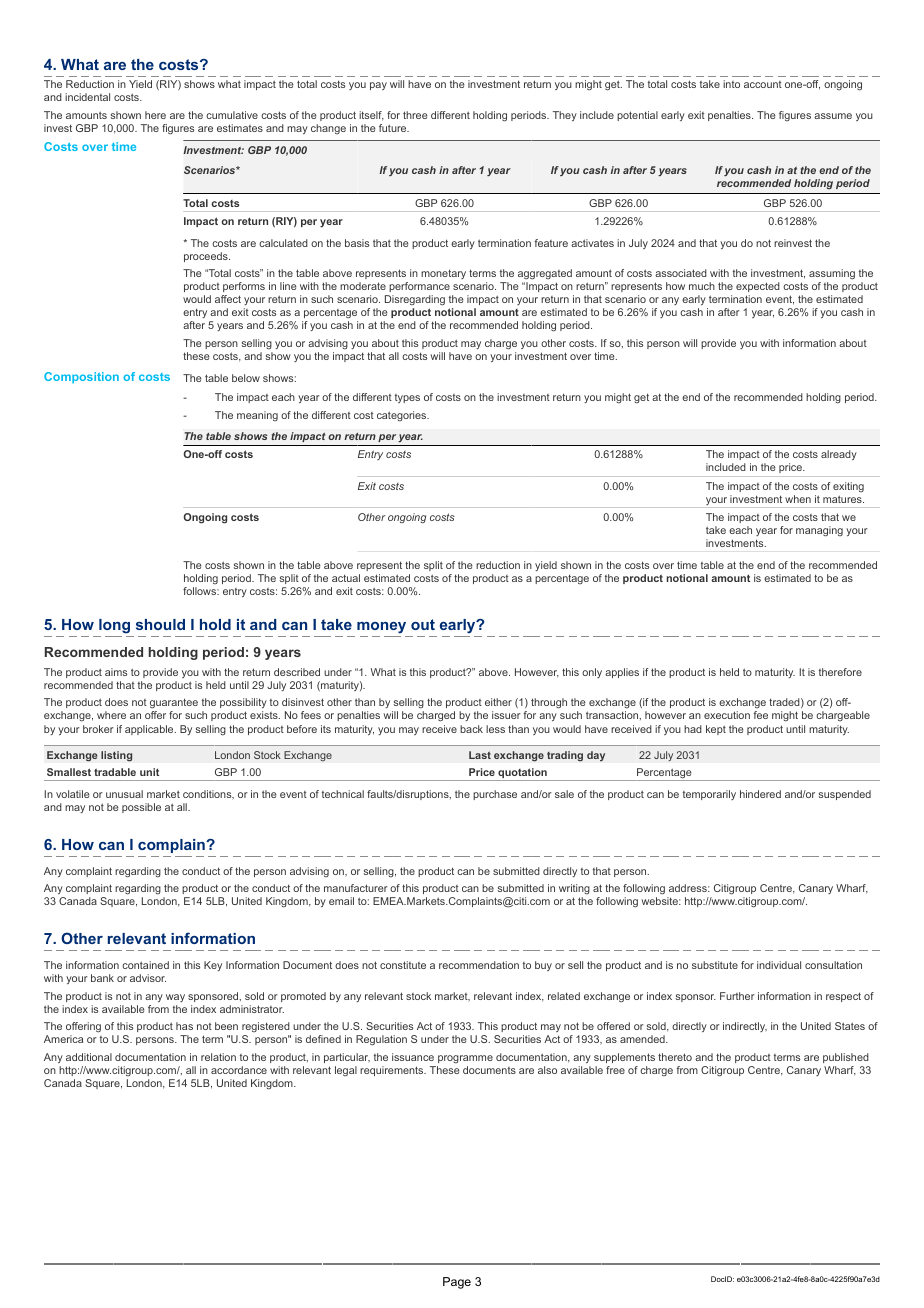 The image size is (924, 1308). Describe the element at coordinates (779, 965) in the image. I see `individual` at that location.
